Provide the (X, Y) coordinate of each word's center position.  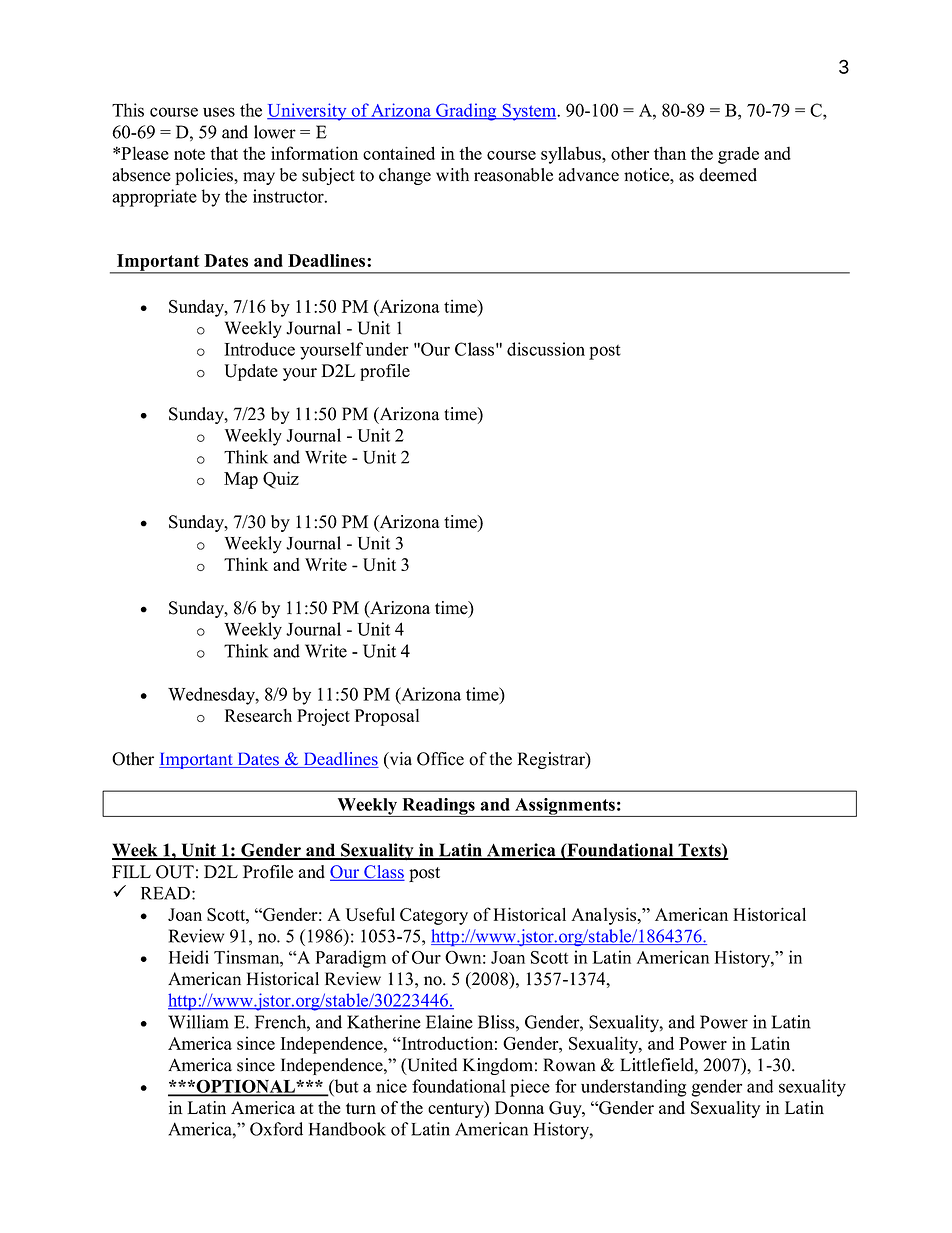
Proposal (387, 717)
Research (258, 715)
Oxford (276, 1129)
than (670, 153)
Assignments (565, 807)
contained (399, 153)
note (189, 154)
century (457, 1109)
